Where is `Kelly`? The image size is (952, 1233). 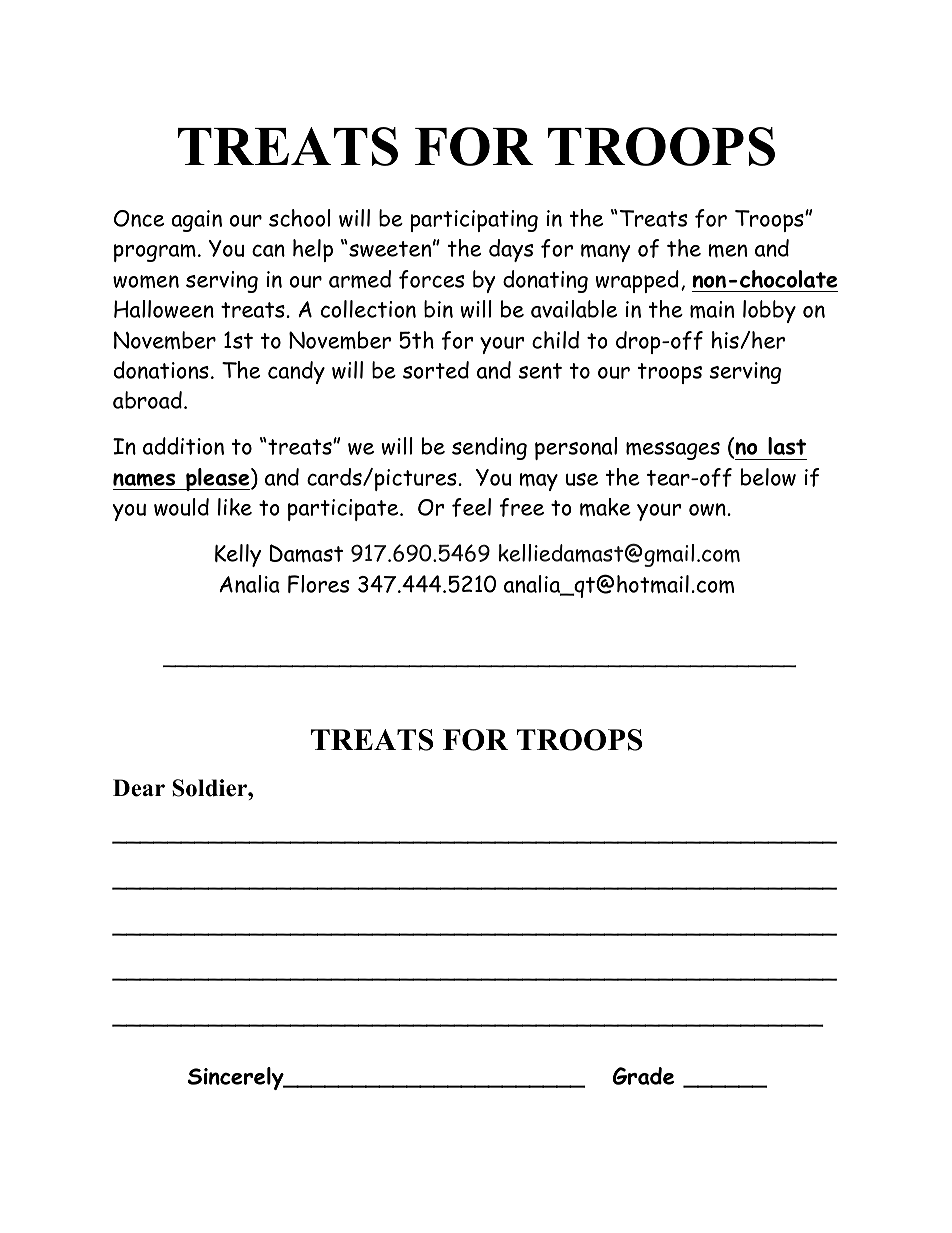
Kelly is located at coordinates (238, 555).
